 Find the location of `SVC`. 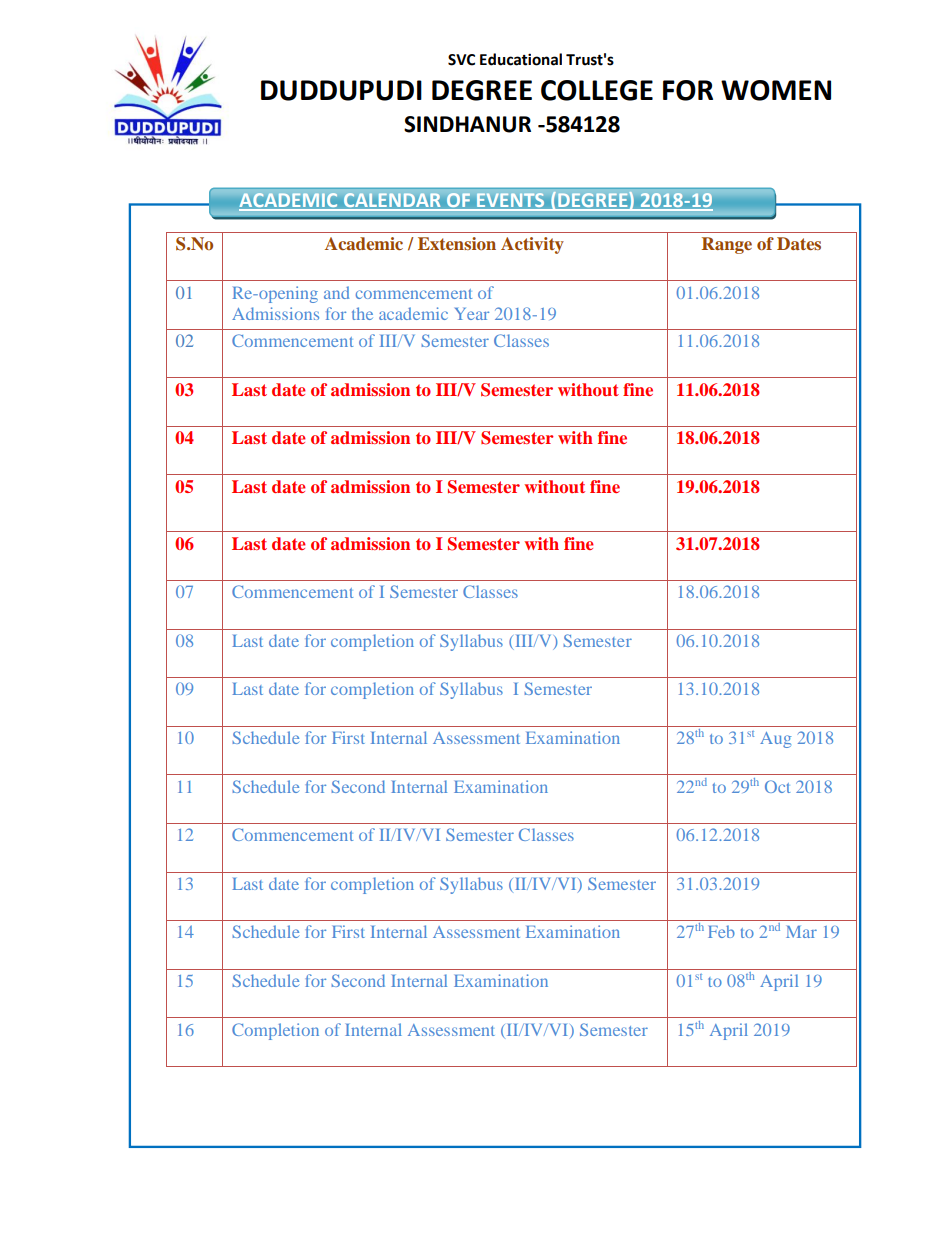

SVC is located at coordinates (461, 60).
